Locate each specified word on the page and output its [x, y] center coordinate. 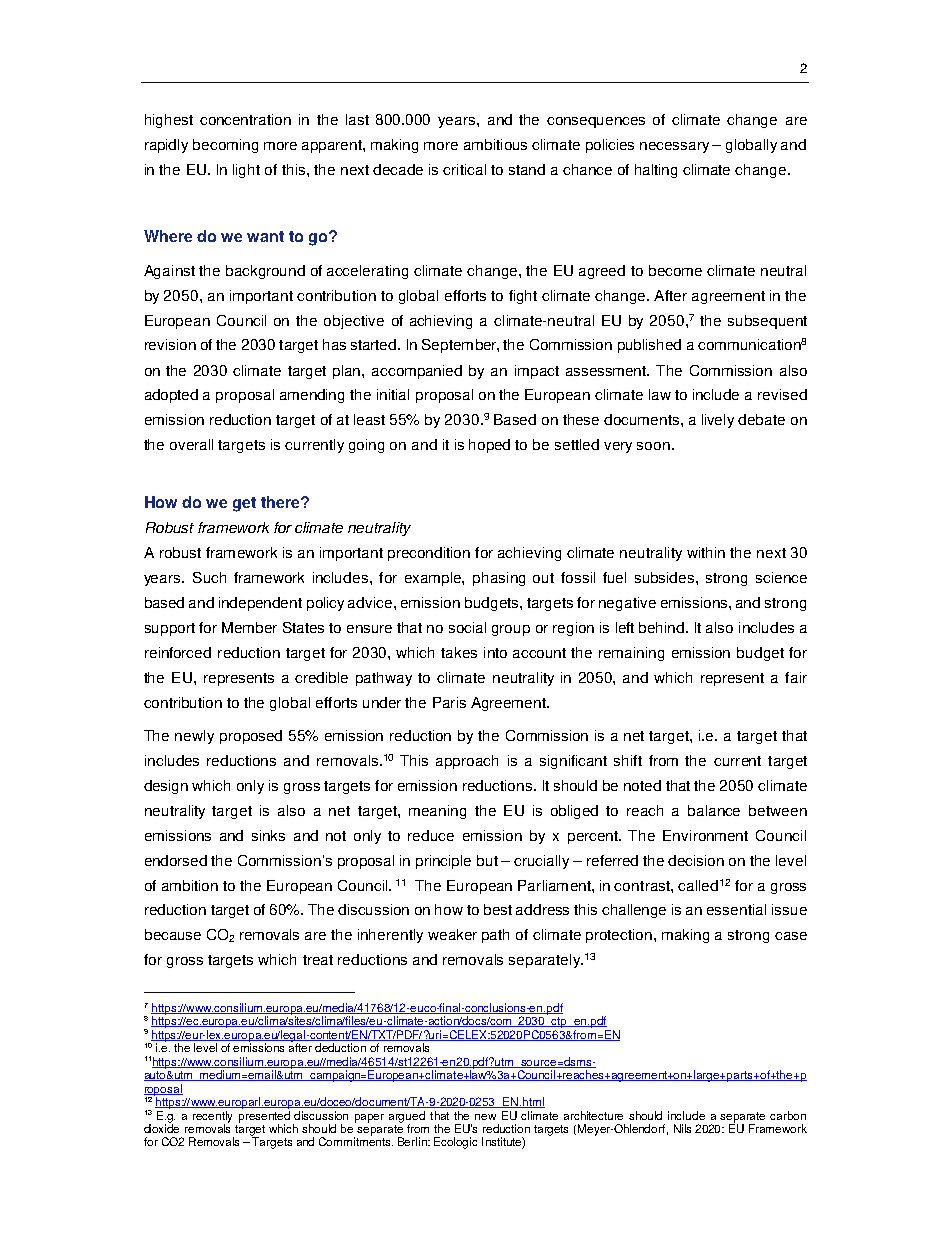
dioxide [161, 1127]
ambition [190, 885]
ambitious [495, 144]
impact [537, 372]
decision [696, 860]
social [467, 627]
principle [443, 862]
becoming [225, 146]
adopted [171, 396]
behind [663, 627]
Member [249, 627]
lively [718, 421]
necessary [674, 147]
